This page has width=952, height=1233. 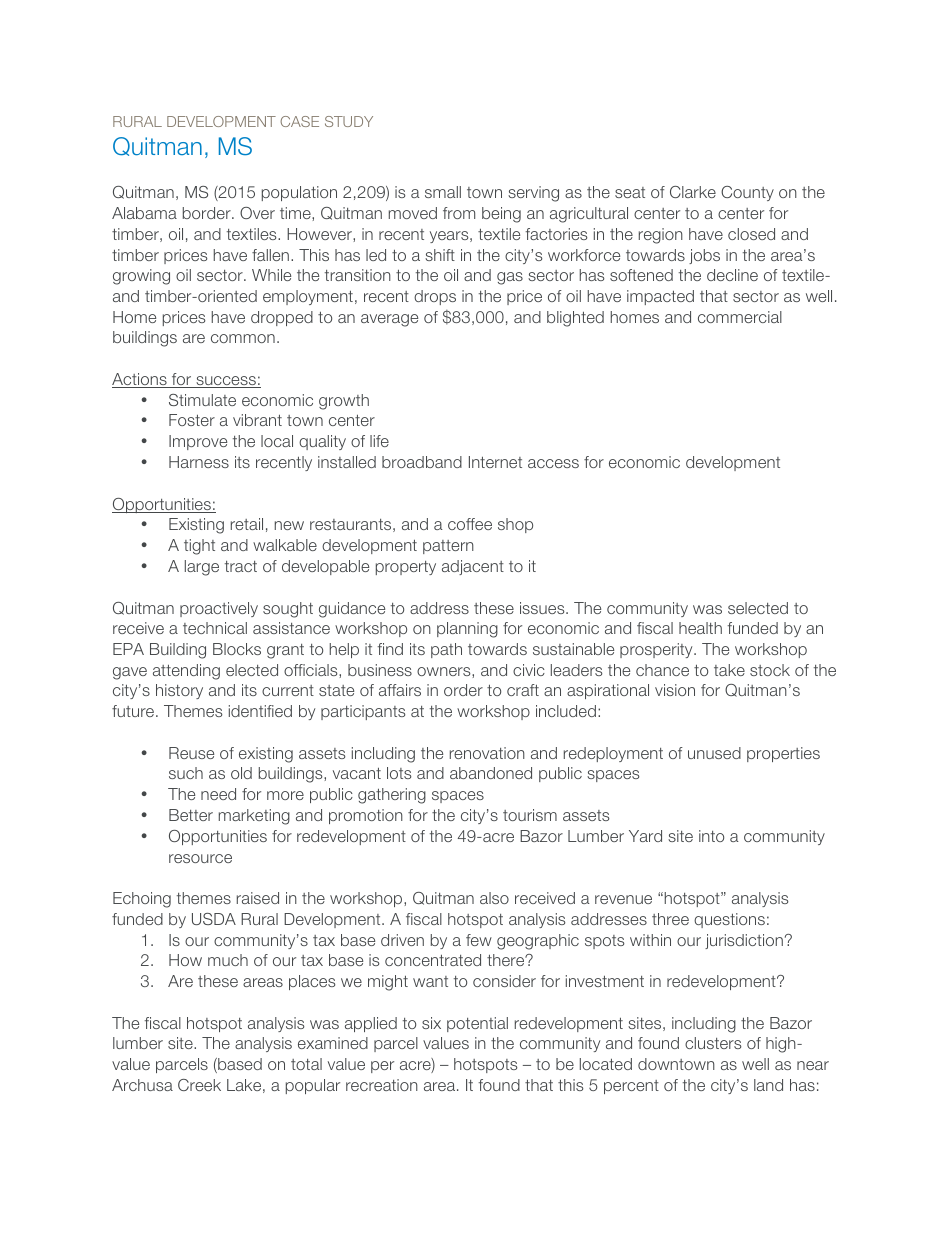 I want to click on tourism, so click(x=530, y=815).
